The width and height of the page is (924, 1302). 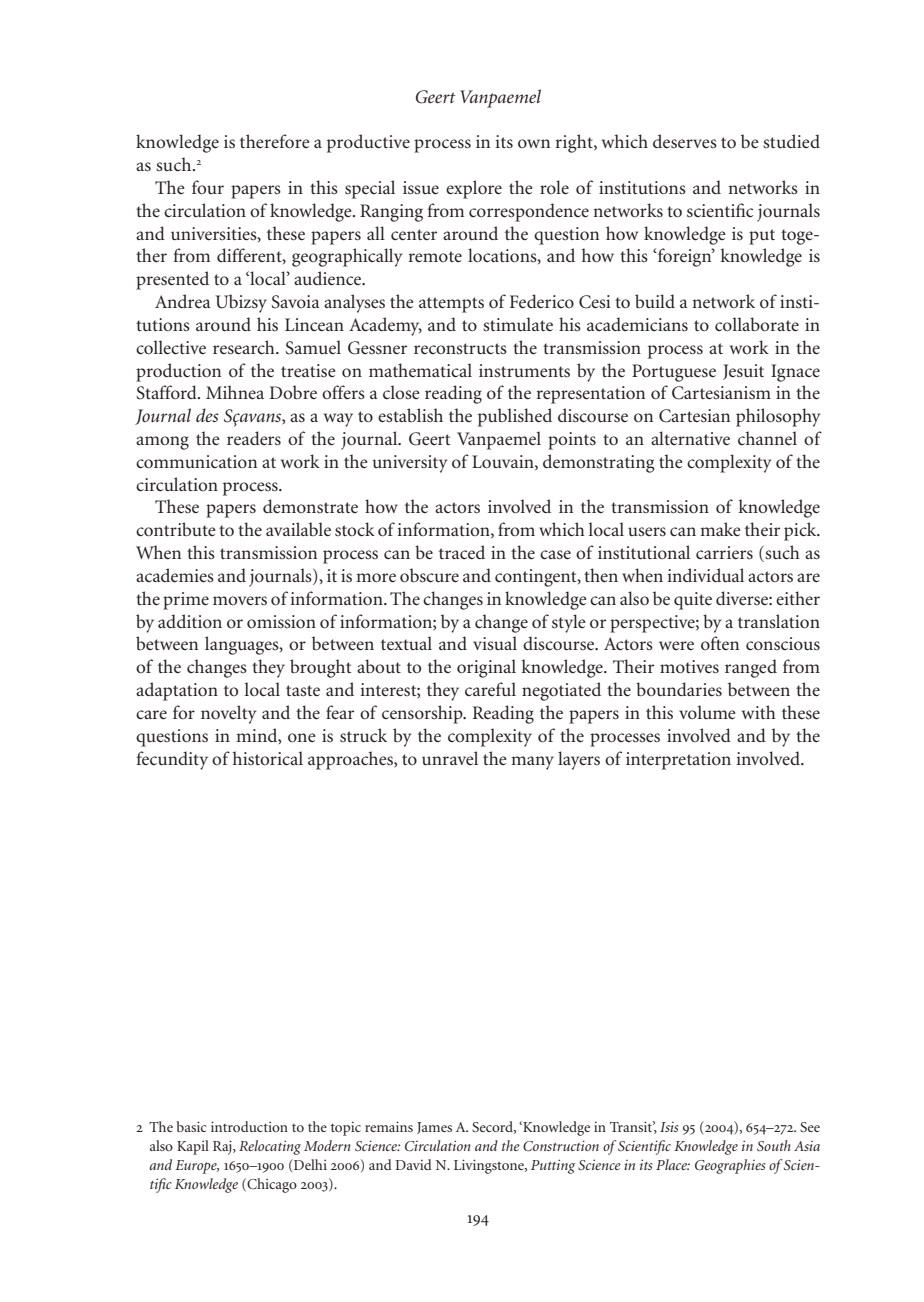 I want to click on Raj, so click(x=223, y=1147).
